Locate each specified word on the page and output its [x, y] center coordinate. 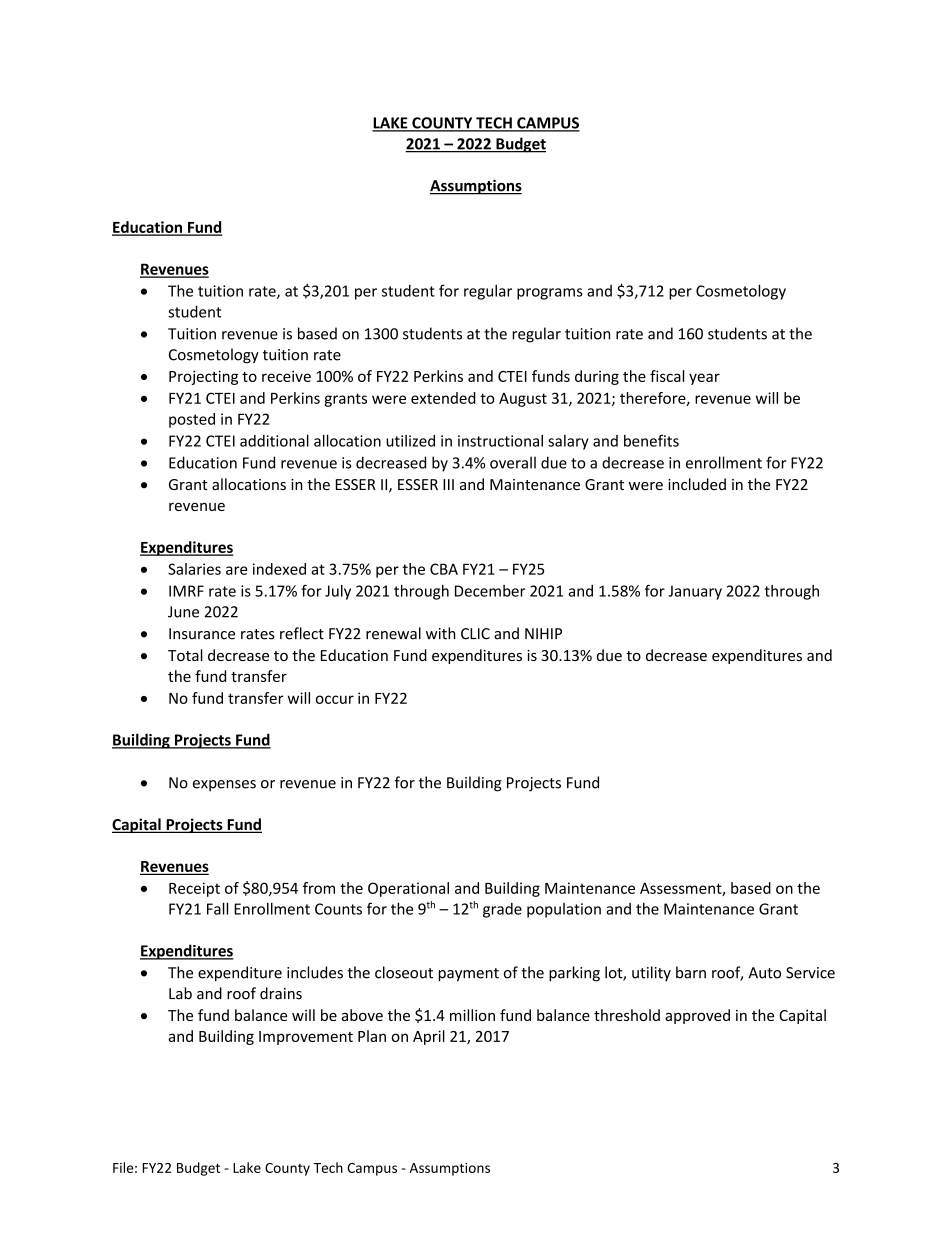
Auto [764, 973]
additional [274, 441]
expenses [224, 785]
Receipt [194, 889]
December [490, 591]
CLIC [475, 634]
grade [502, 910]
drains [281, 993]
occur [335, 699]
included [697, 484]
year [704, 379]
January [695, 592]
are [236, 570]
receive [286, 376]
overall [513, 462]
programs [550, 294]
